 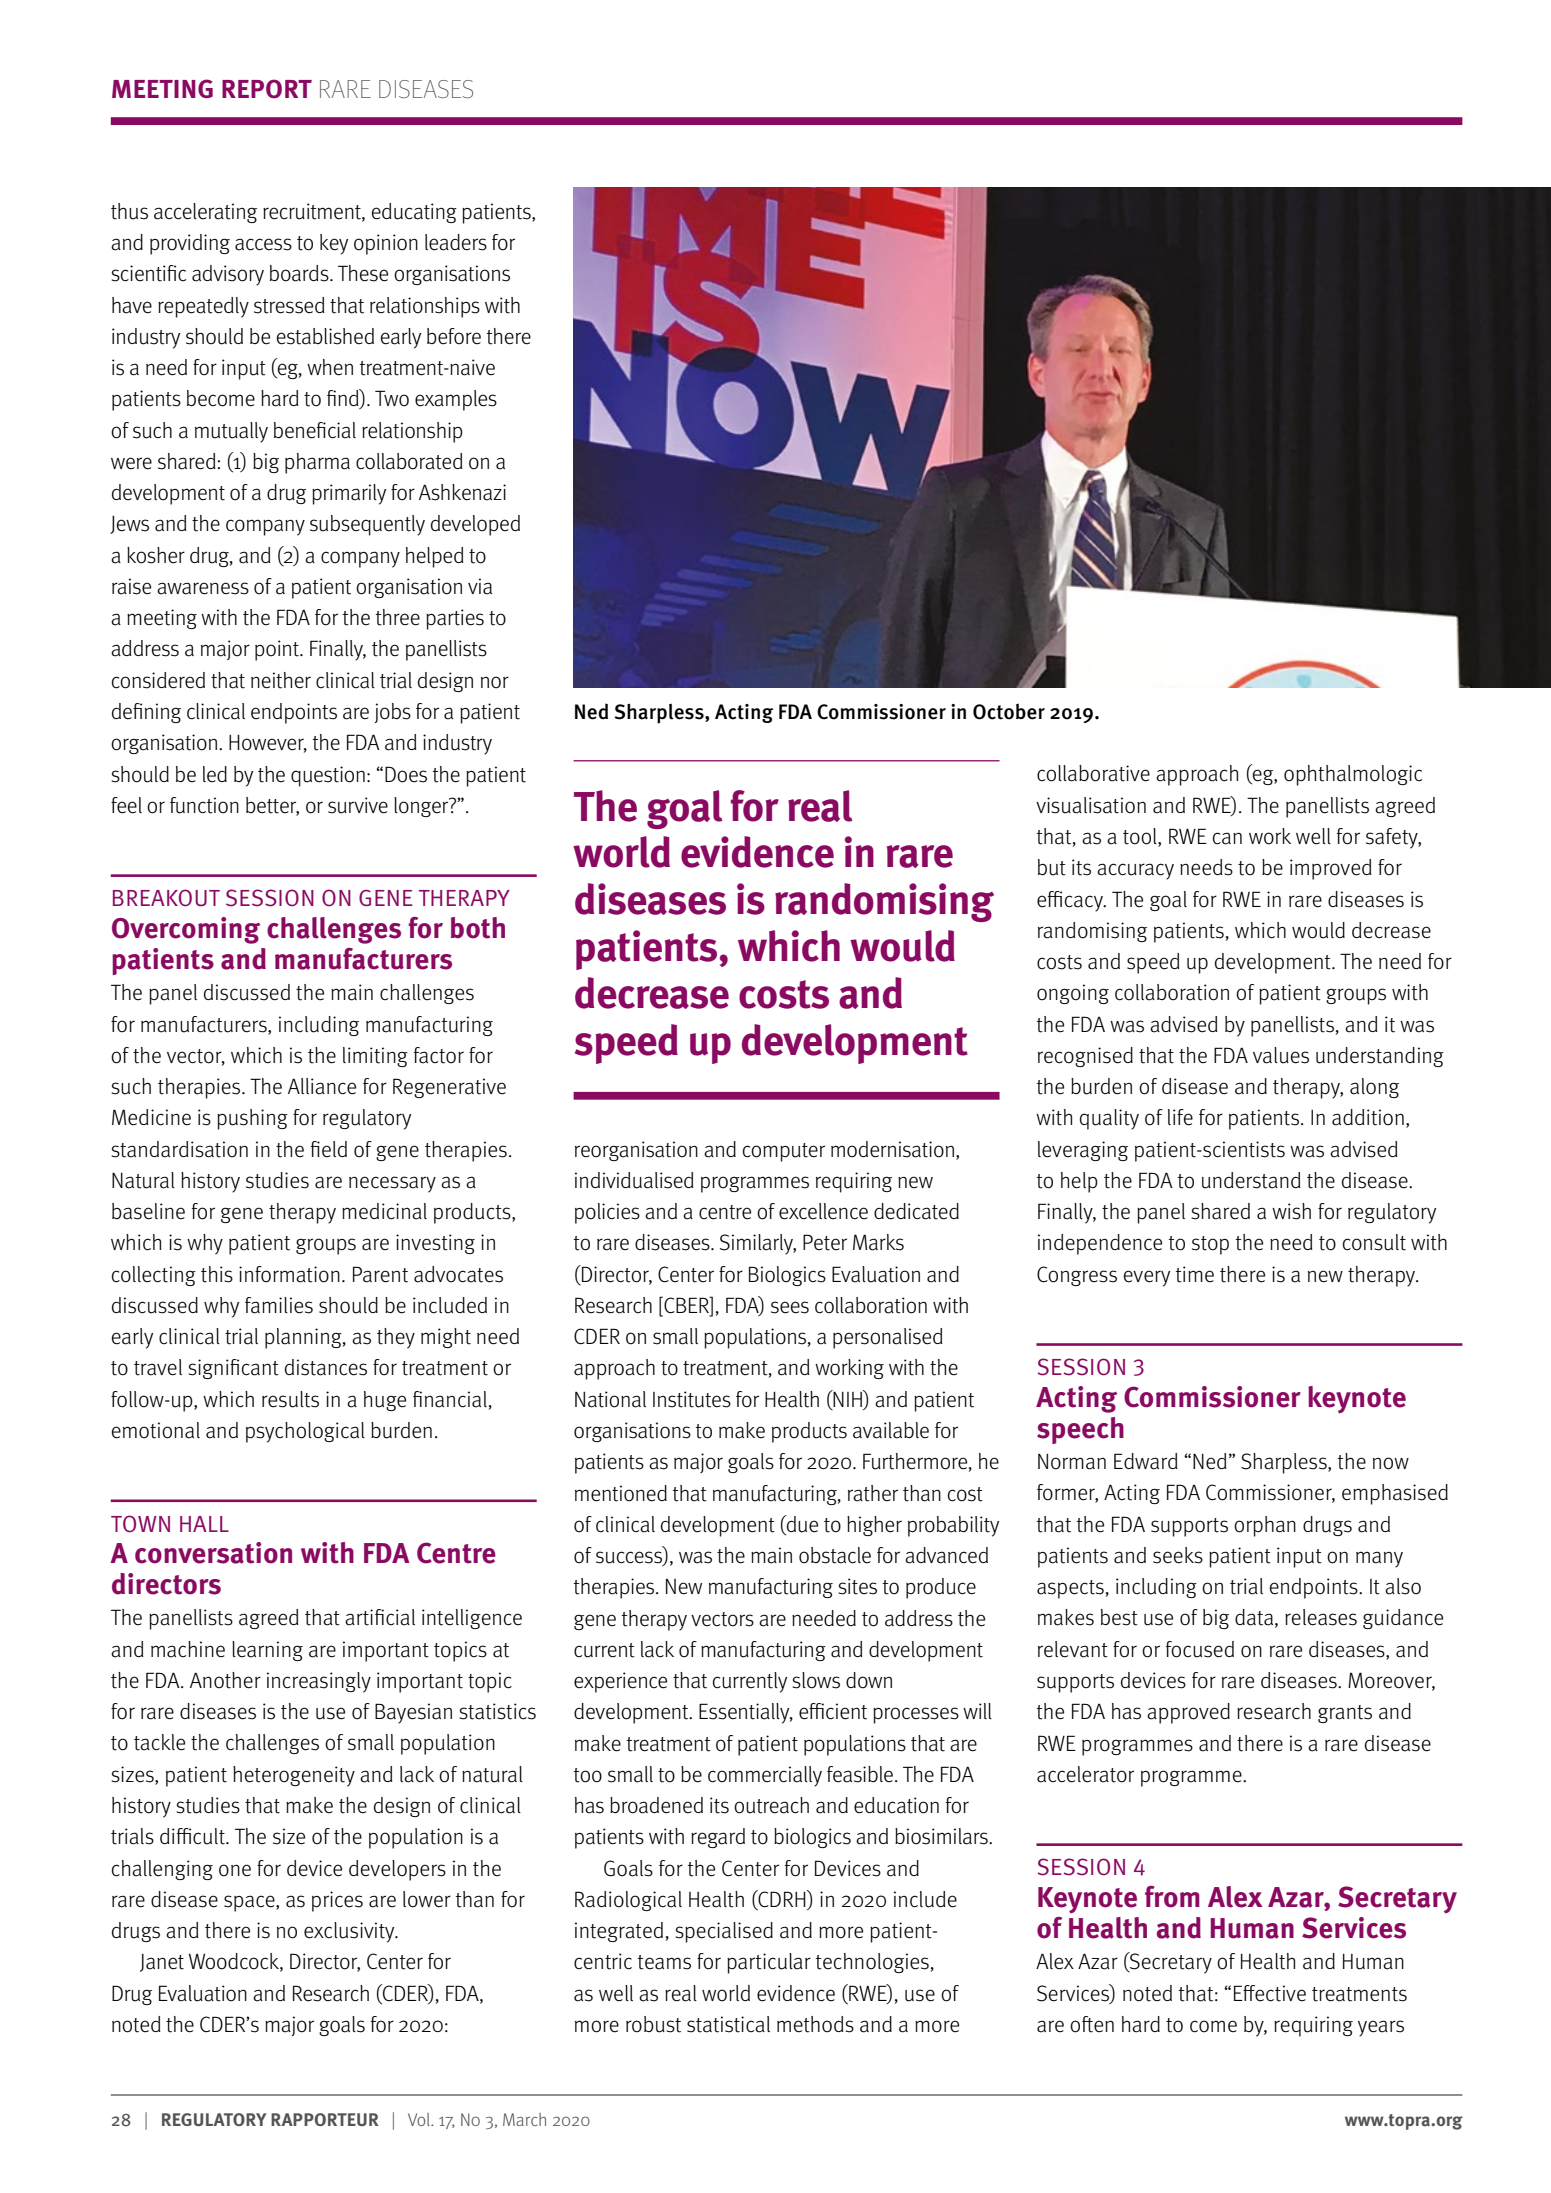 What do you see at coordinates (420, 2119) in the page?
I see `Vol` at bounding box center [420, 2119].
